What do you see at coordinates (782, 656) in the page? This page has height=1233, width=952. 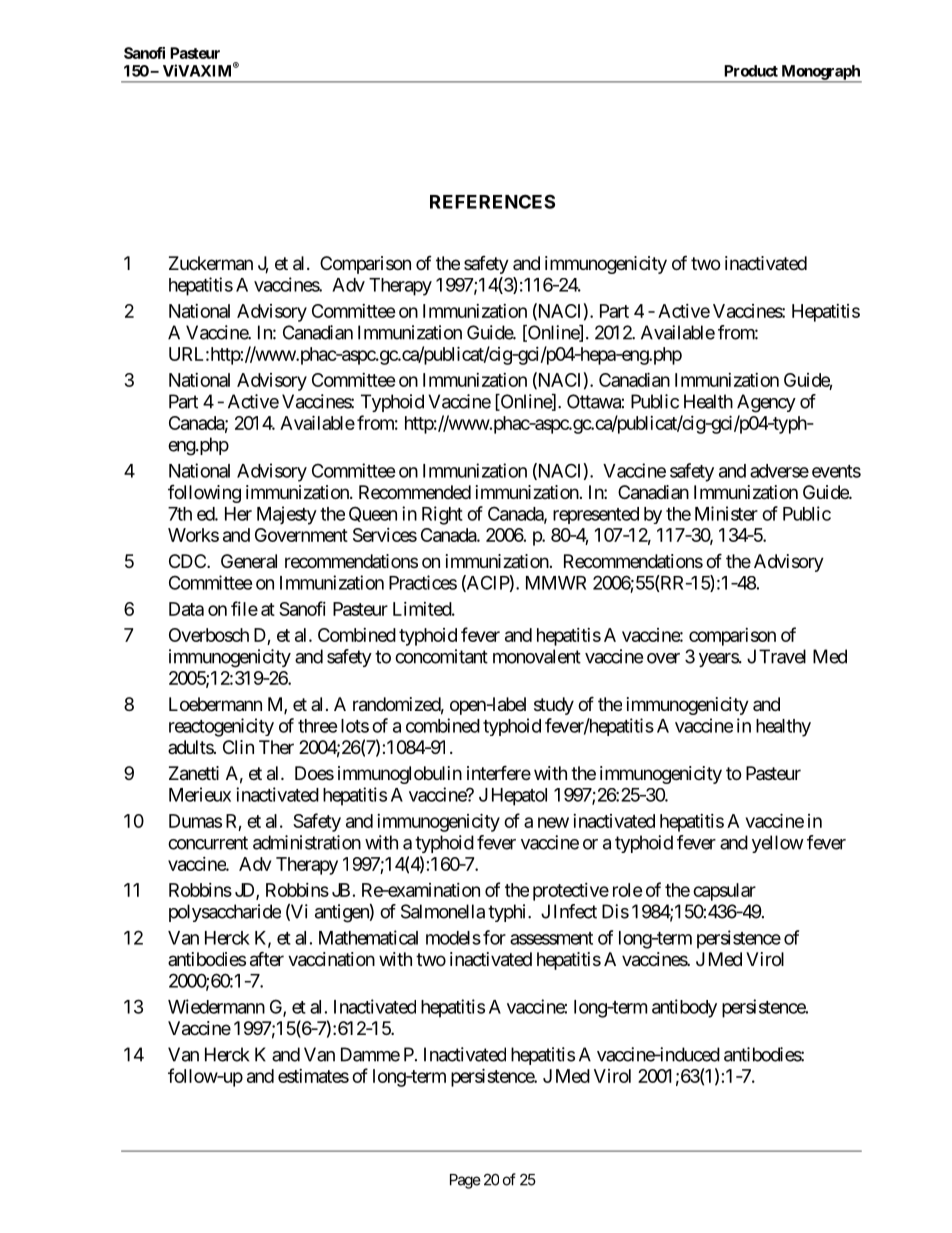 I see `Travel` at bounding box center [782, 656].
